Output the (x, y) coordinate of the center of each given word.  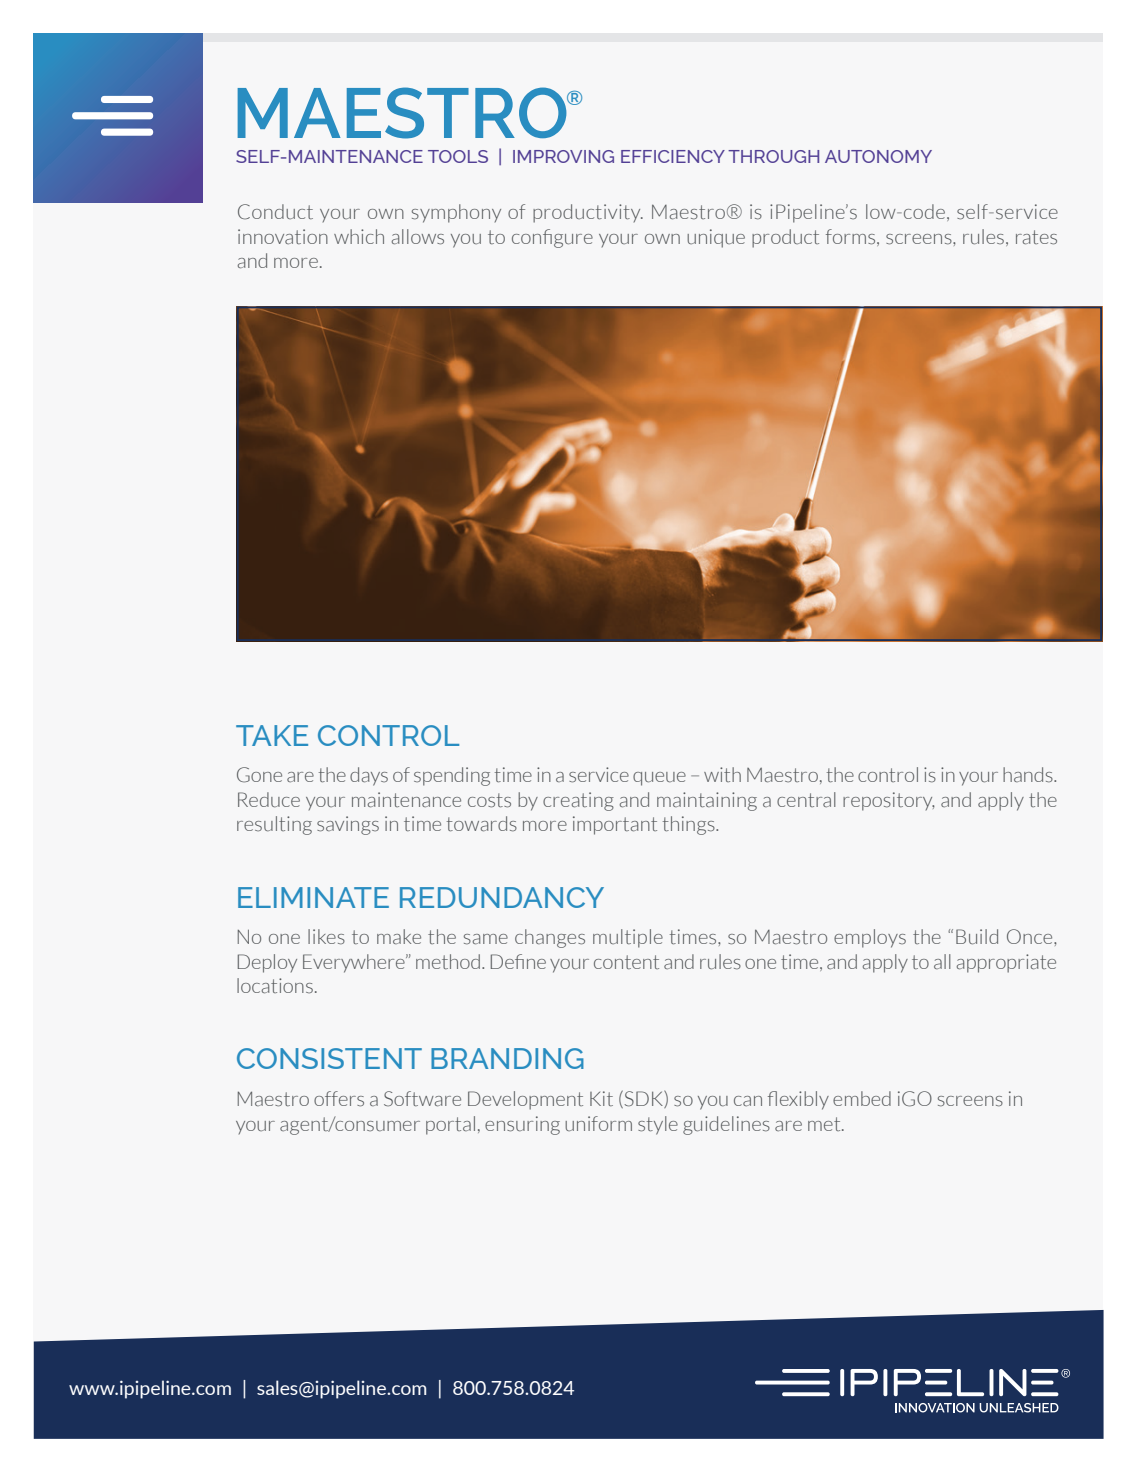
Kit (601, 1098)
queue (659, 779)
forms (852, 237)
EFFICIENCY (673, 156)
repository (889, 801)
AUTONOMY (878, 156)
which (359, 236)
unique (716, 238)
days (369, 776)
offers (339, 1099)
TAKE (272, 735)
